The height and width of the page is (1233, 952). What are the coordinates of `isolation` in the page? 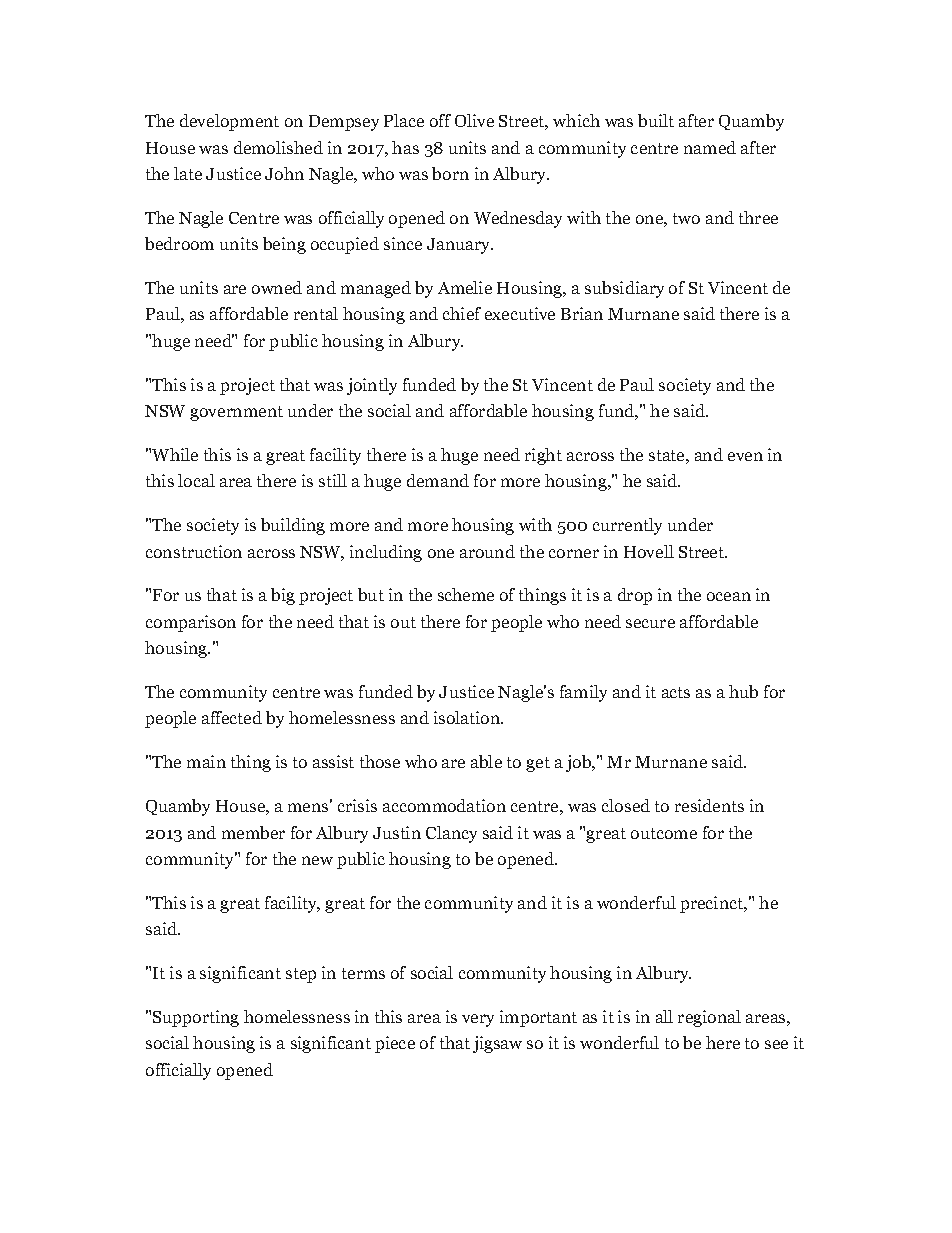 It's located at (468, 717).
